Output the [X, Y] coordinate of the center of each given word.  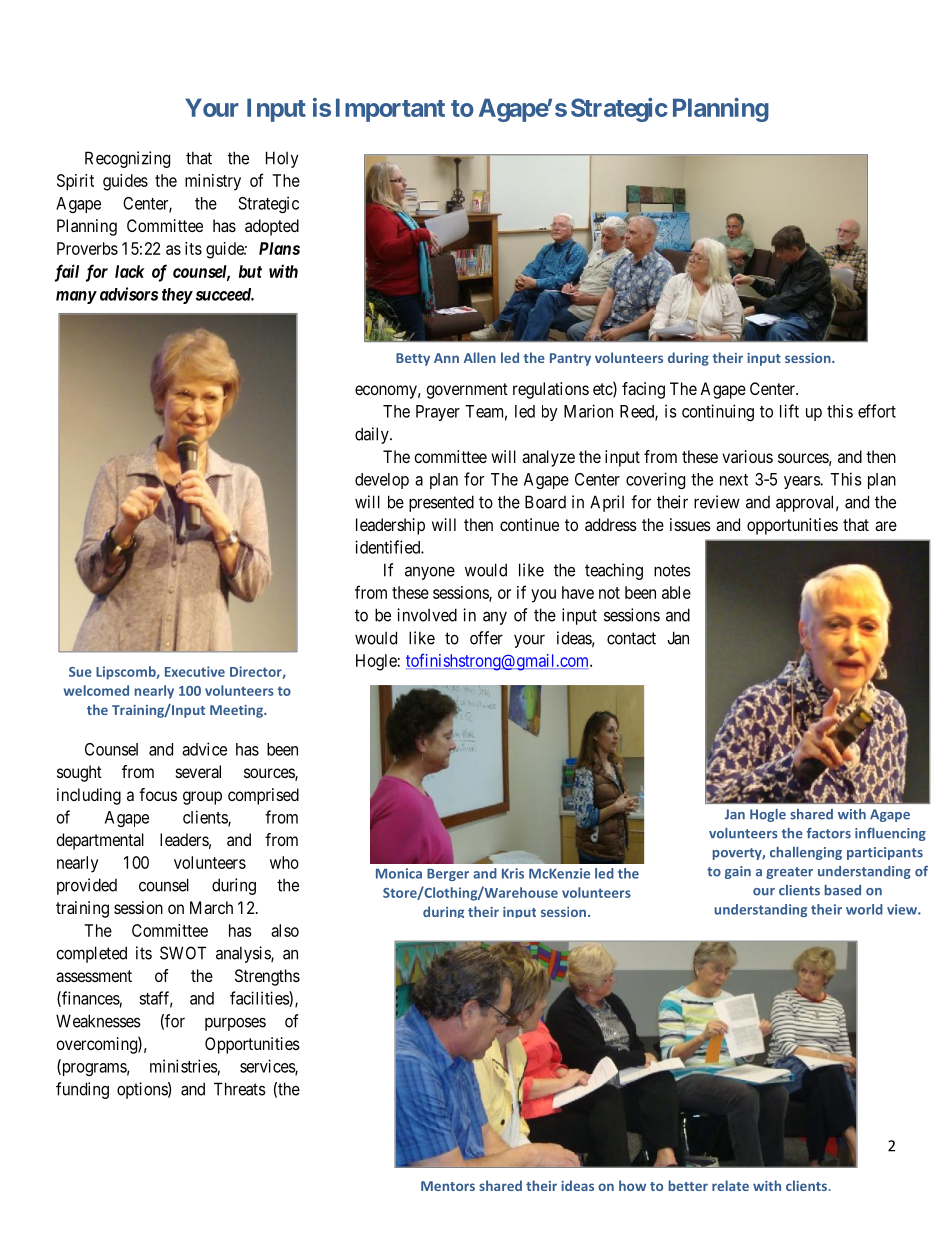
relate [730, 1185]
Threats [240, 1089]
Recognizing [127, 159]
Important [390, 110]
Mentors [448, 1186]
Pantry [570, 359]
